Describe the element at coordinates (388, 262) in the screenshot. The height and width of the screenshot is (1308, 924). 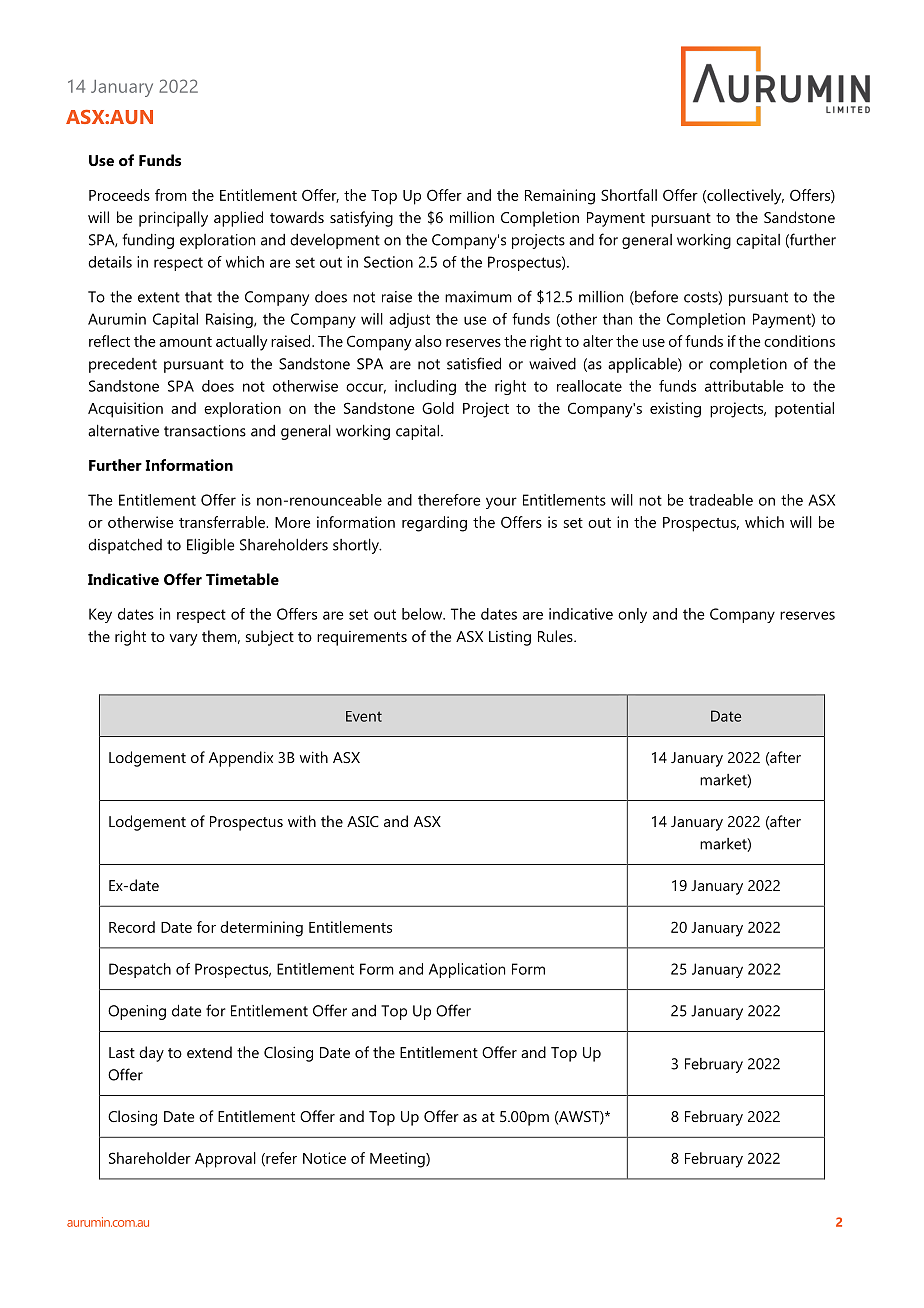
I see `Section` at that location.
